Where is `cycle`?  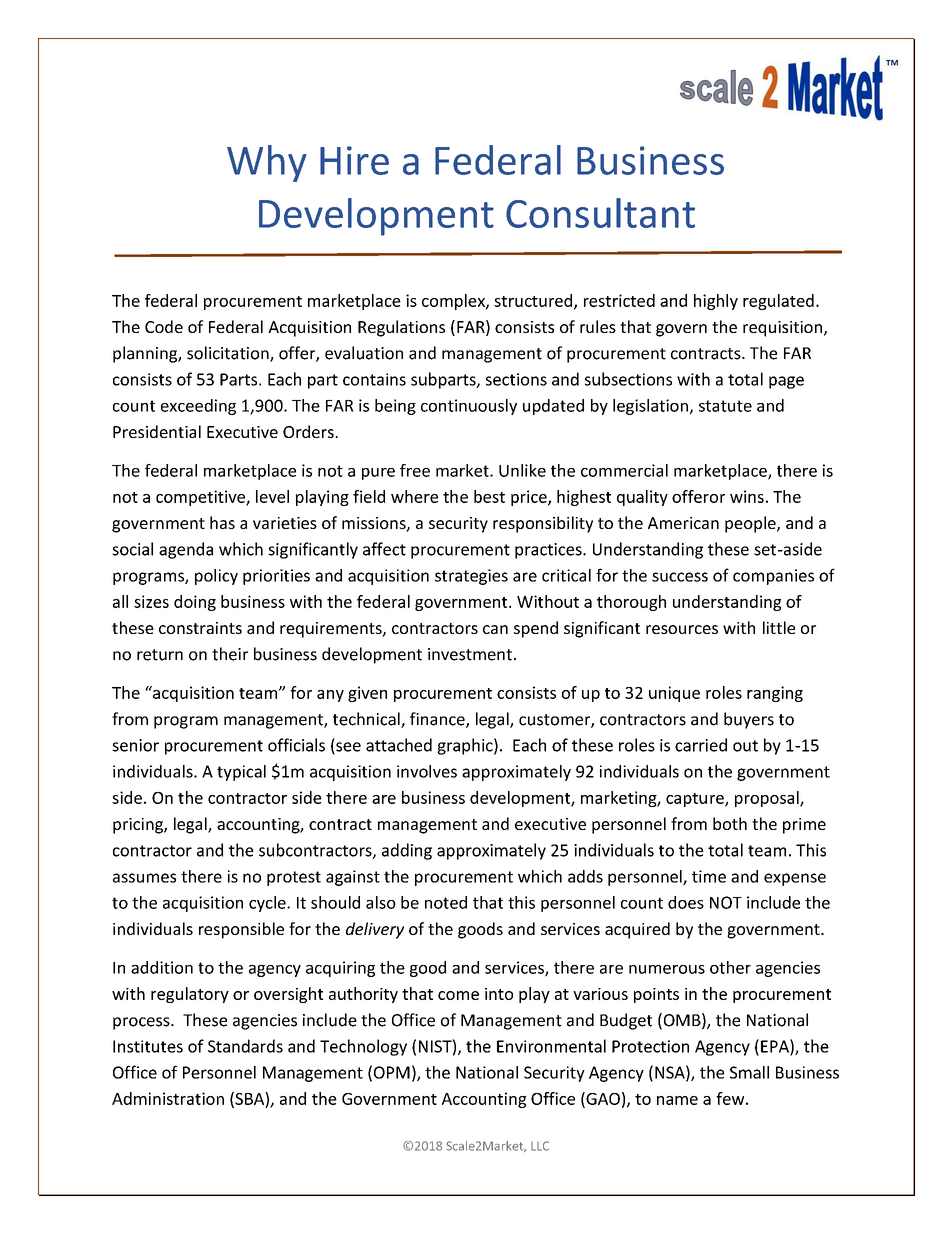
cycle is located at coordinates (268, 904).
